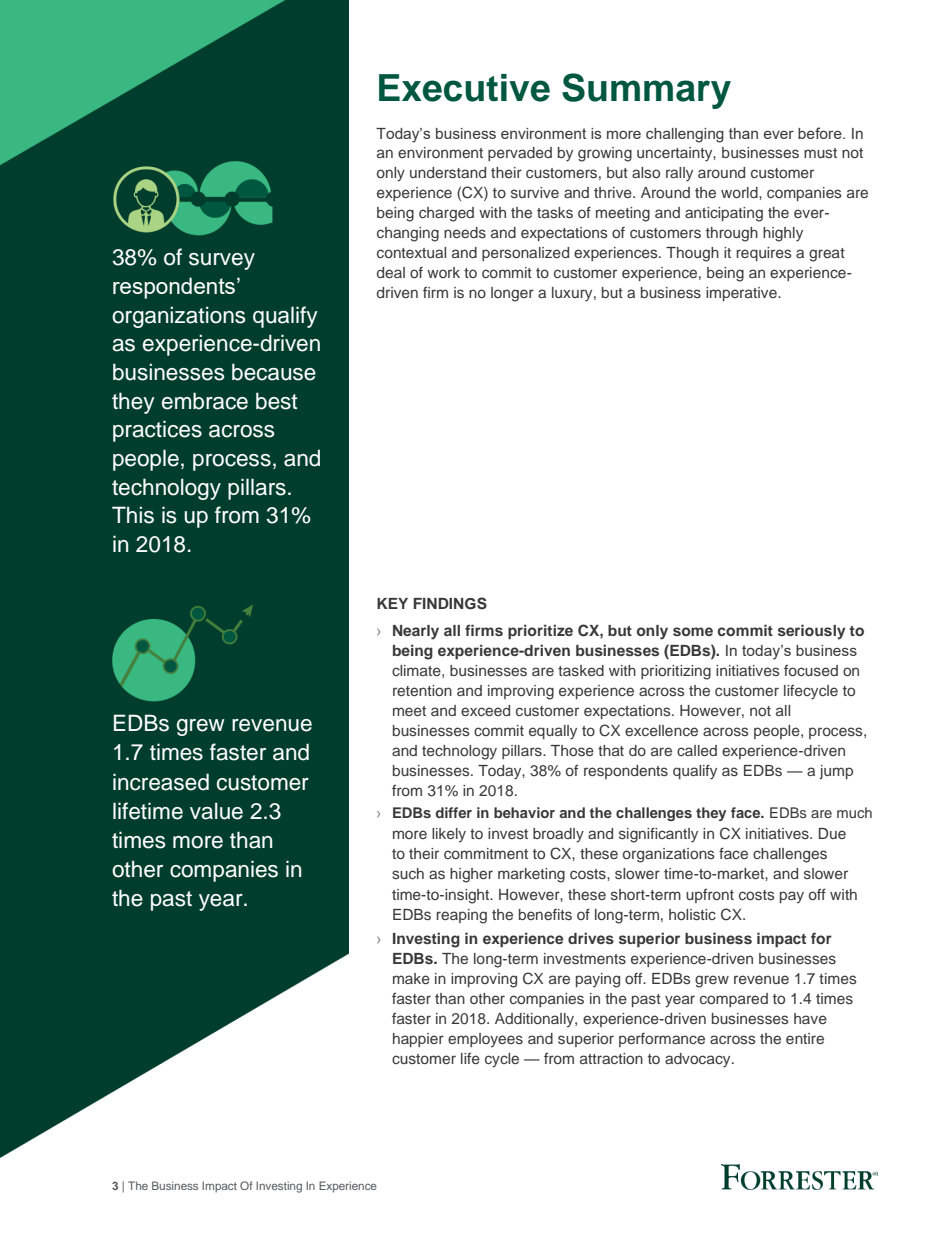 This screenshot has height=1233, width=952. Describe the element at coordinates (821, 133) in the screenshot. I see `before` at that location.
